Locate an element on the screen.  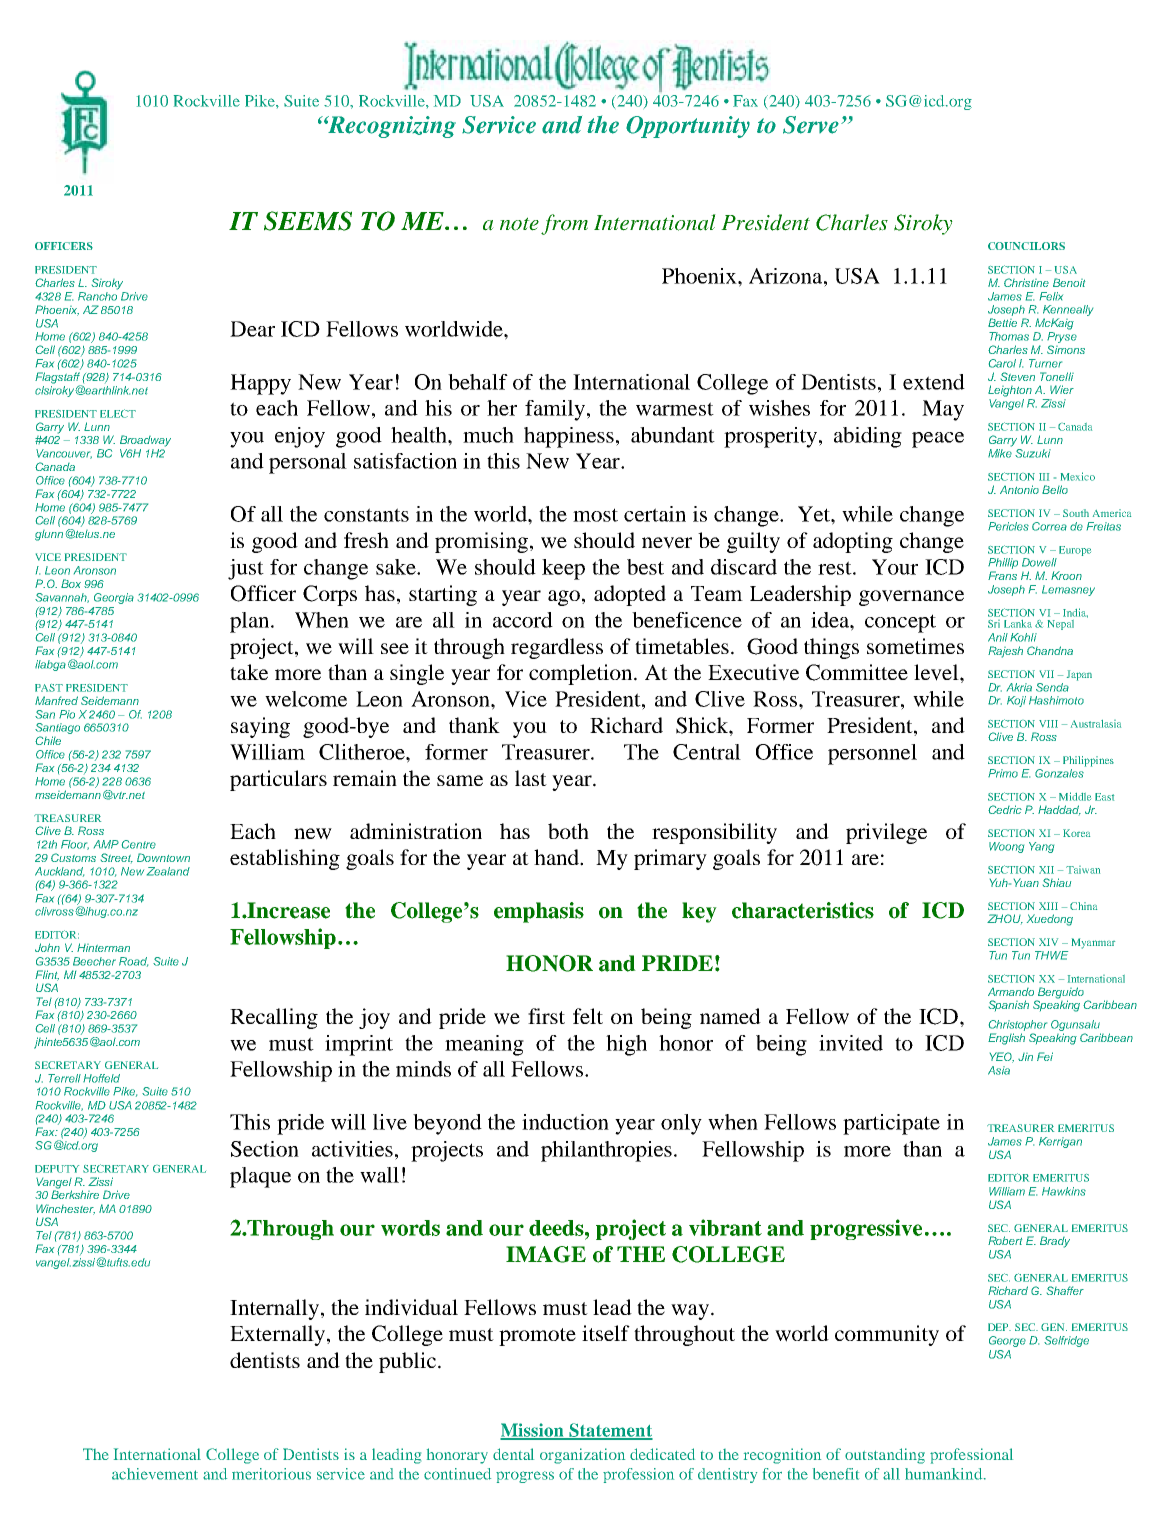
Vancouver is located at coordinates (64, 454).
